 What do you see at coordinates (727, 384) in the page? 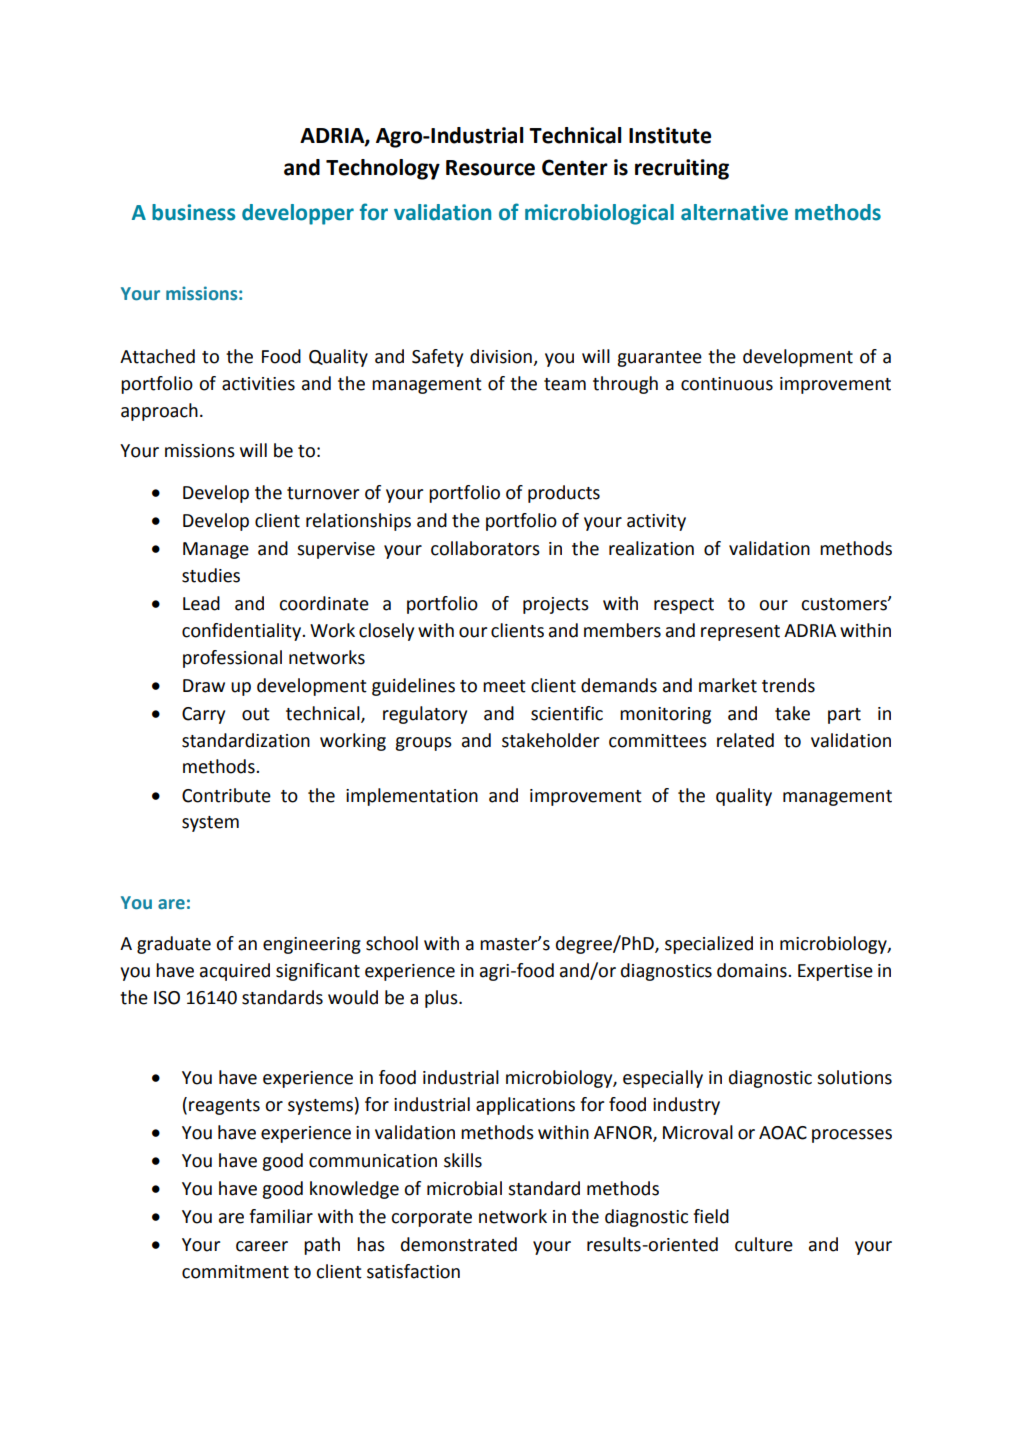
I see `continuous` at bounding box center [727, 384].
